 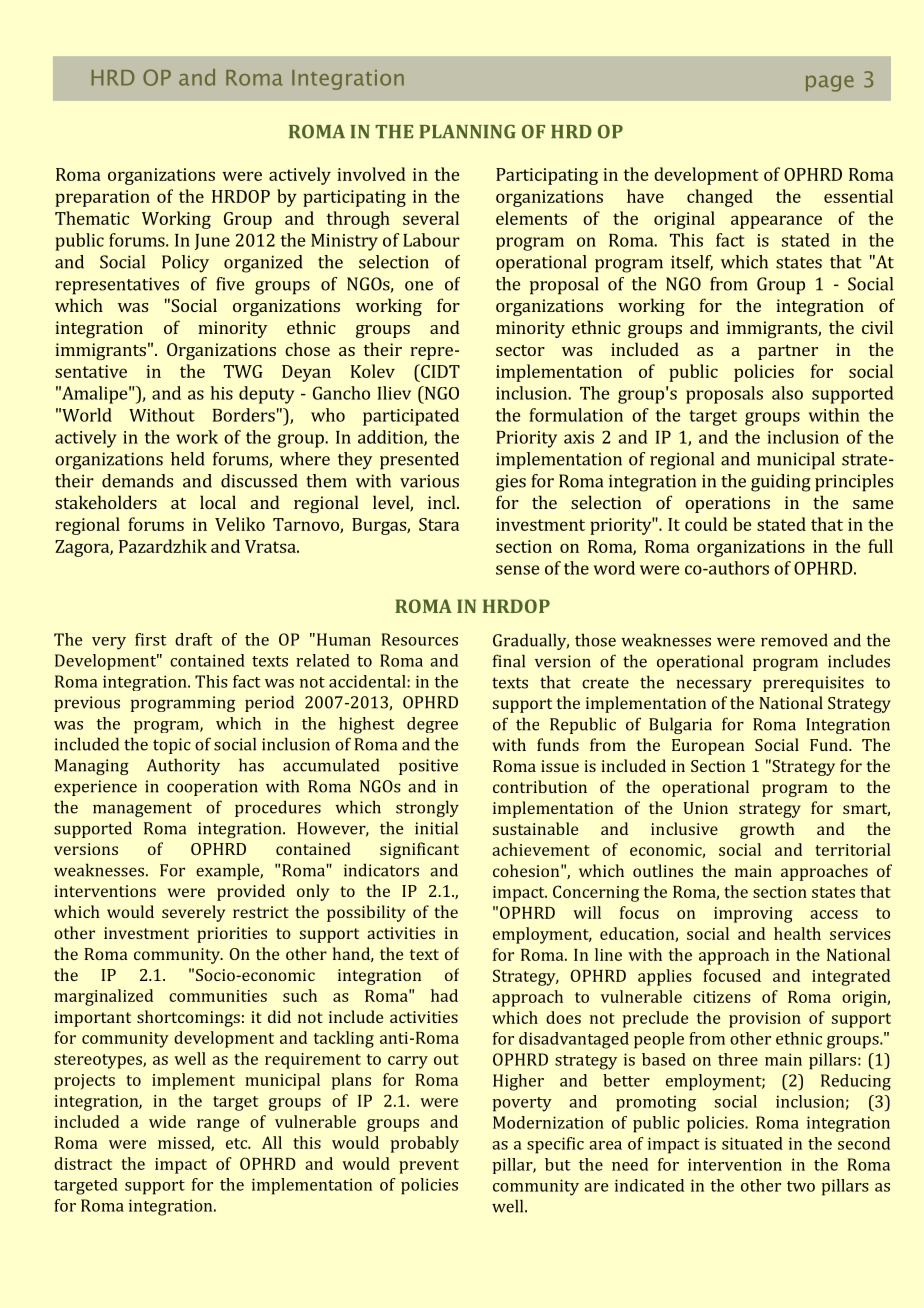 I want to click on prevent, so click(x=429, y=1166).
